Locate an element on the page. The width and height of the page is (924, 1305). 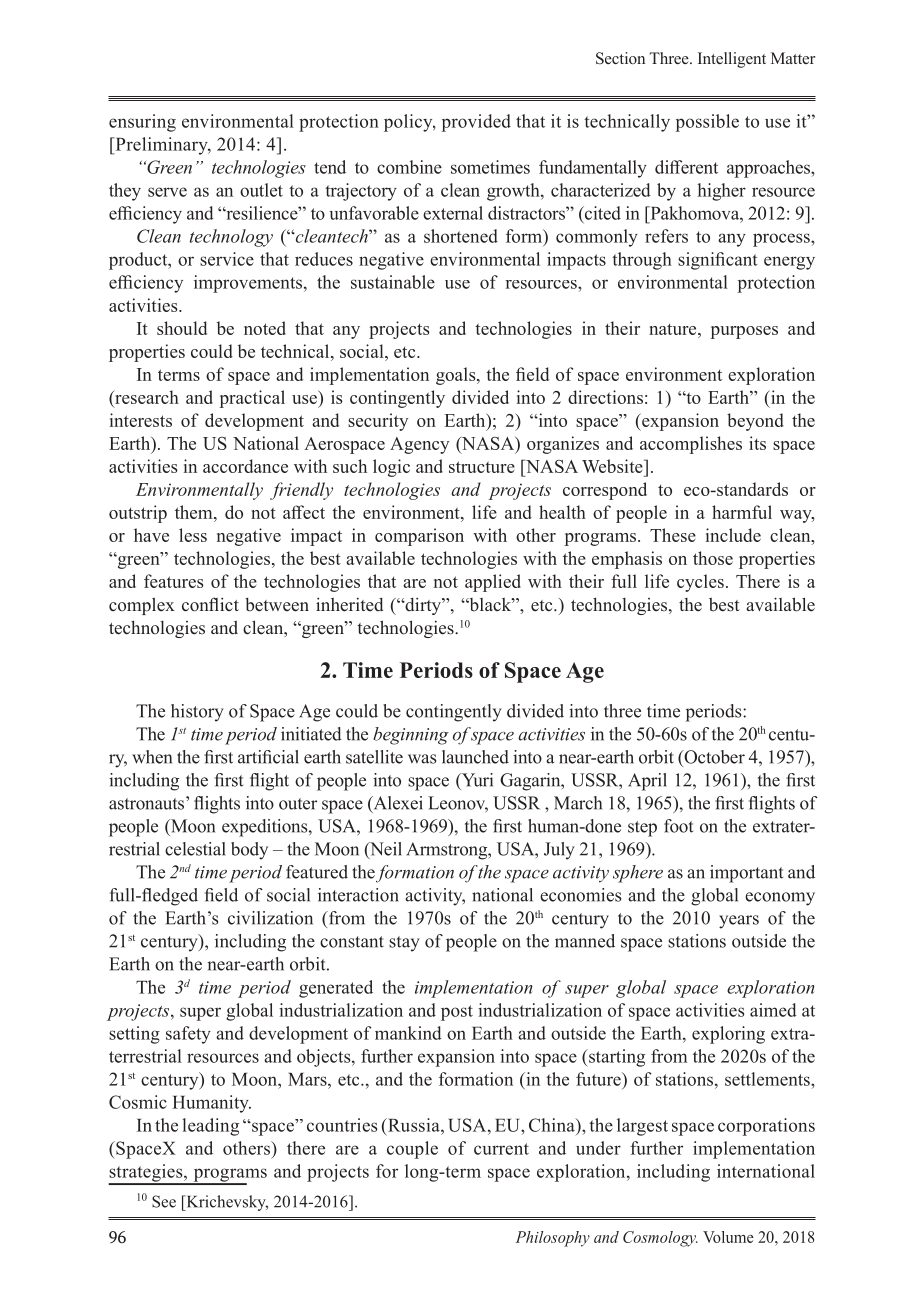
possible is located at coordinates (707, 123).
